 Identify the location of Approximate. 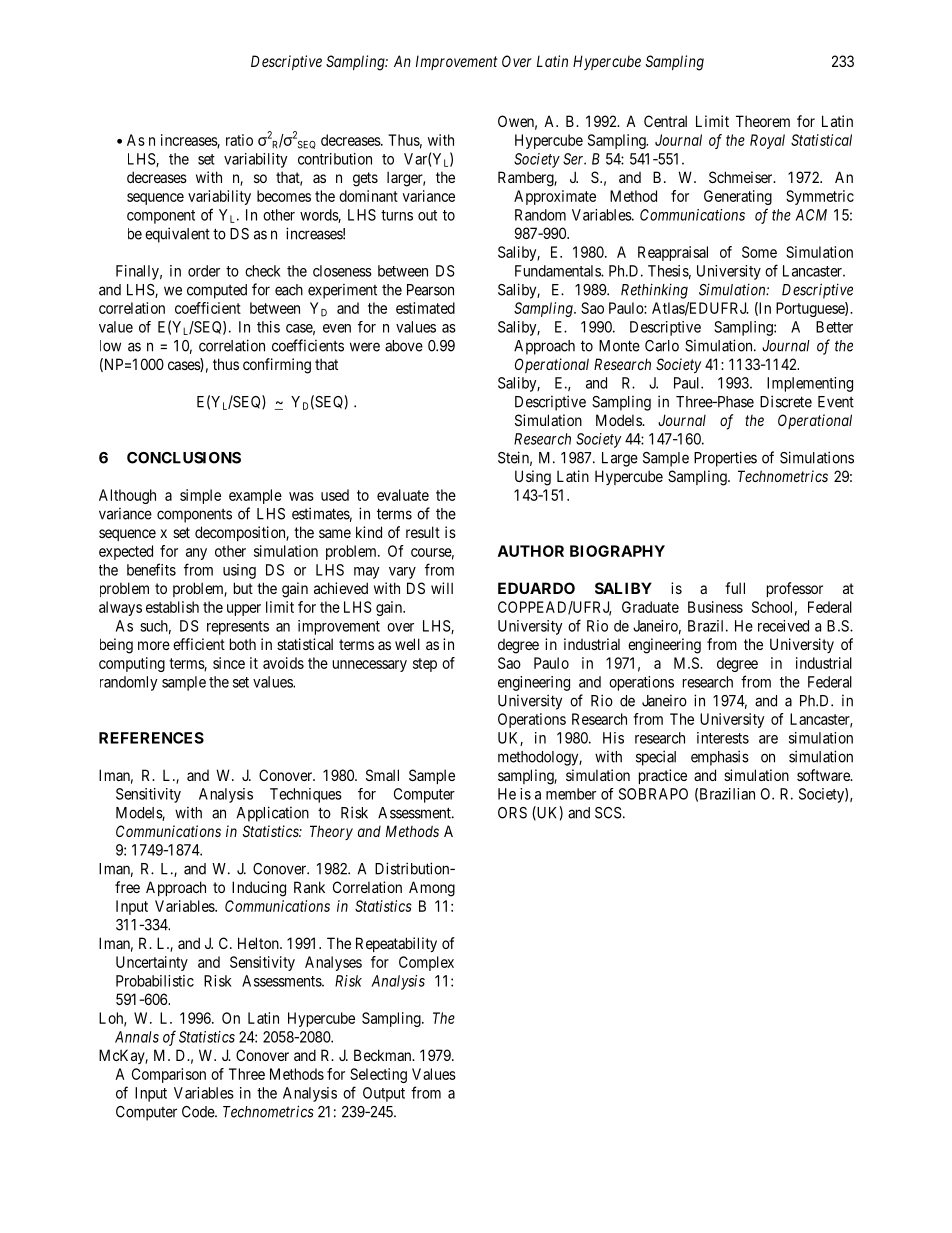
(555, 197).
